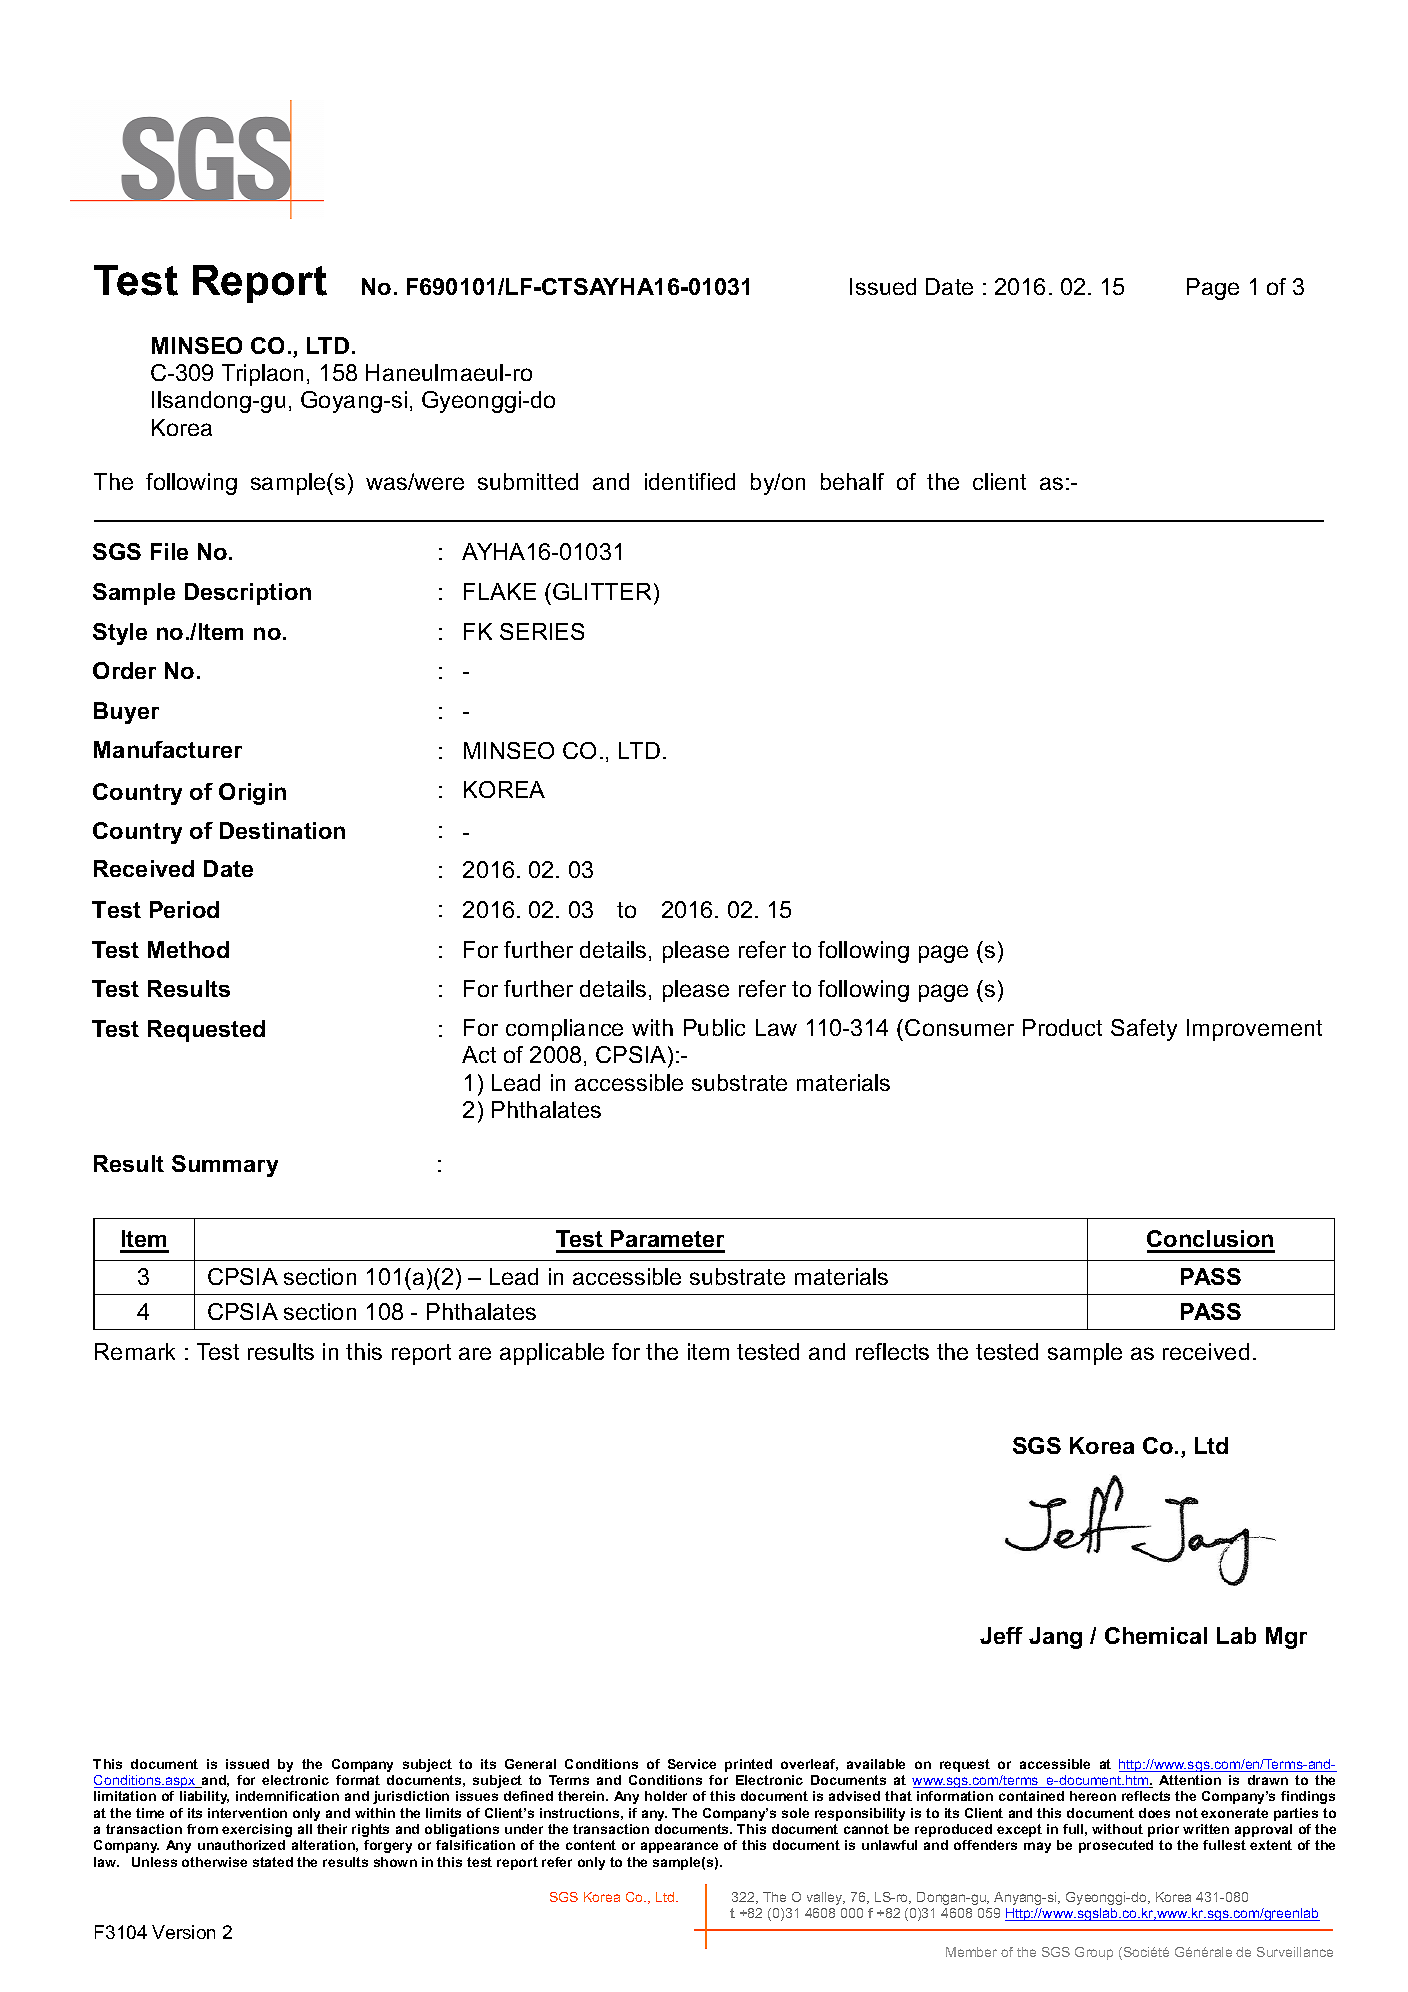  I want to click on Remark, so click(135, 1351).
